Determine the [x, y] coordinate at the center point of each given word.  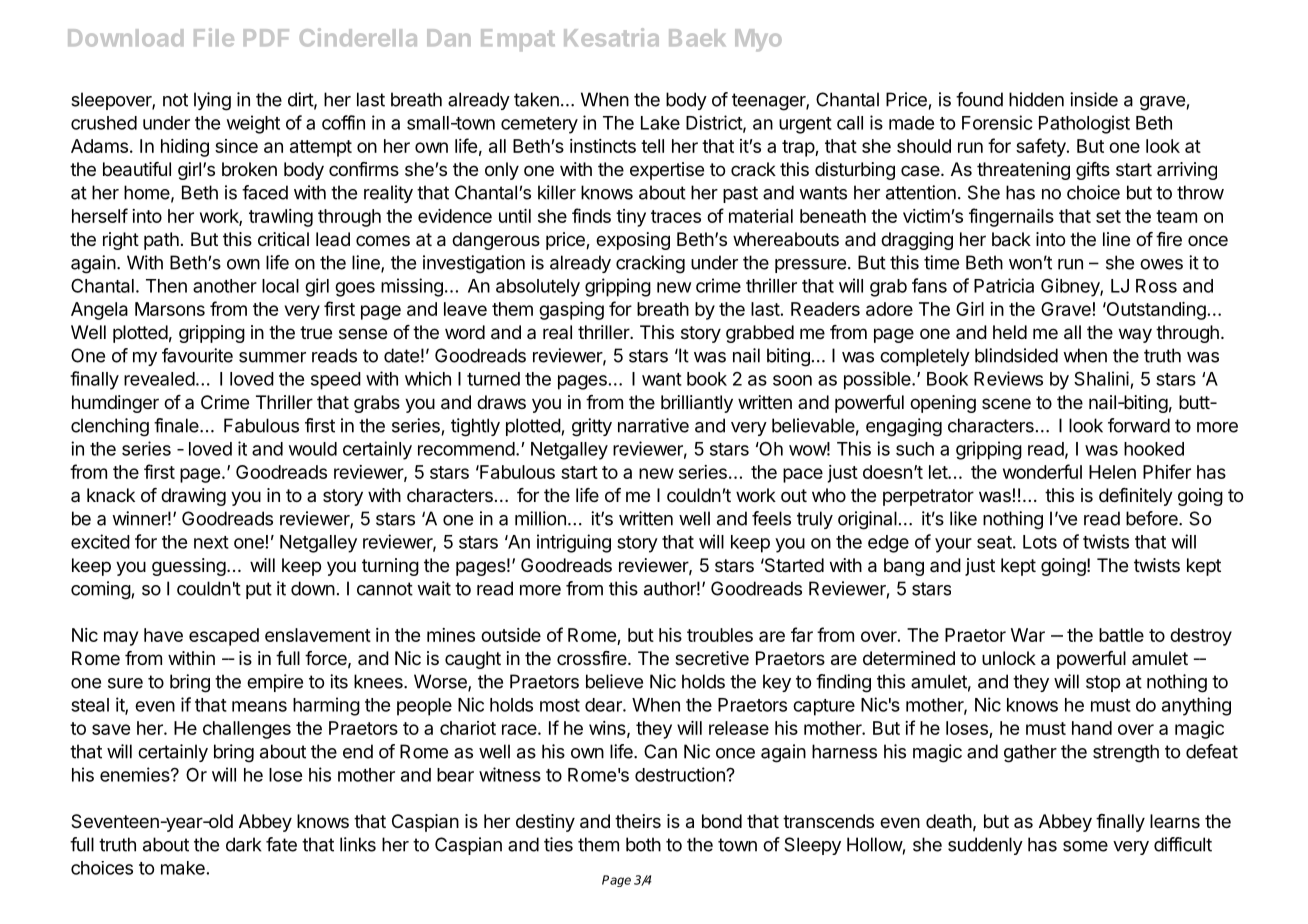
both [643, 844]
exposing [633, 241]
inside [1094, 99]
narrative [653, 425]
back [1011, 239]
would [313, 449]
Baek [697, 38]
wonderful [1042, 471]
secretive [712, 658]
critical [283, 239]
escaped [224, 637]
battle [1121, 635]
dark [243, 844]
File [214, 37]
